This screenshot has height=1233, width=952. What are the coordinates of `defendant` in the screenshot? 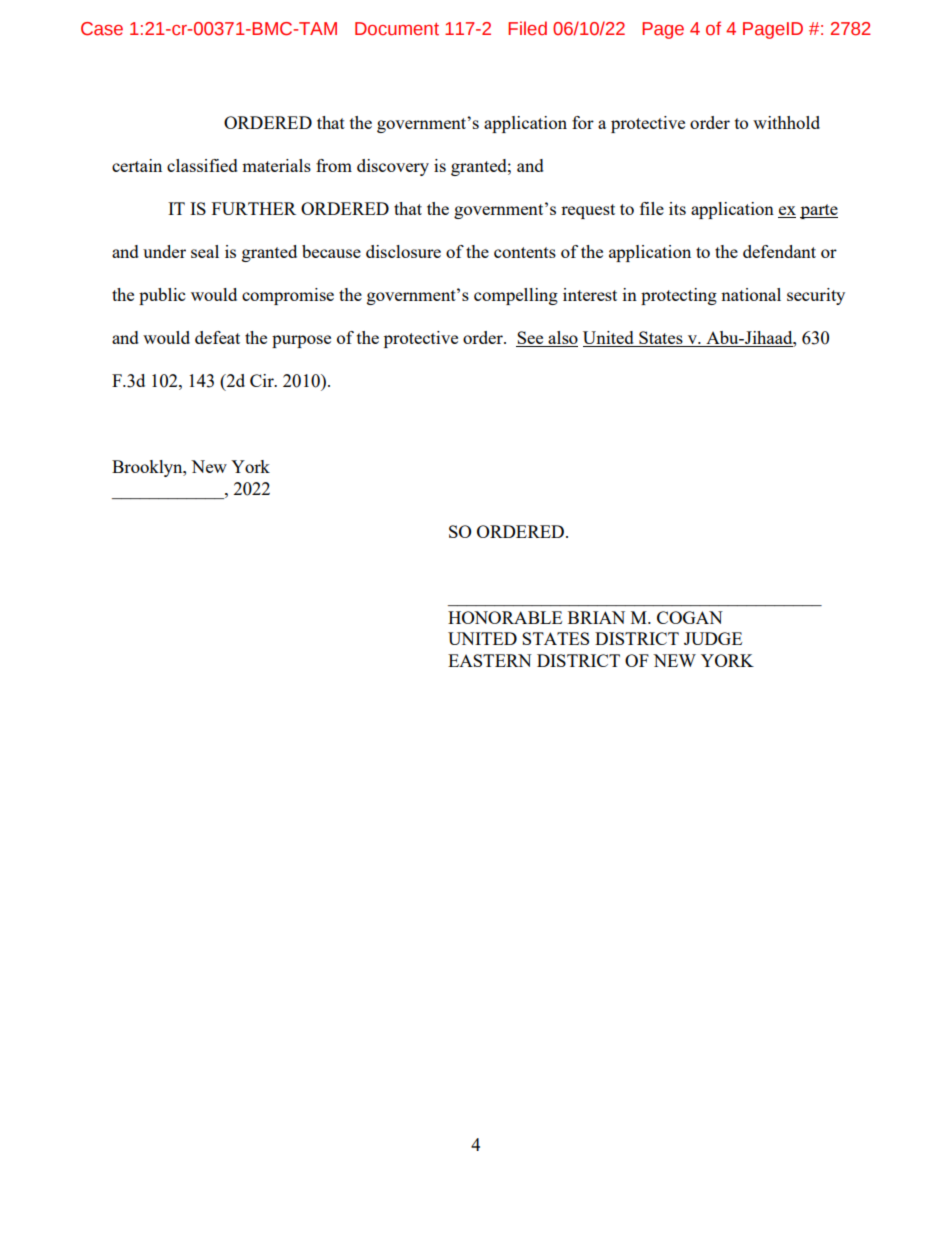 It's located at (779, 251).
